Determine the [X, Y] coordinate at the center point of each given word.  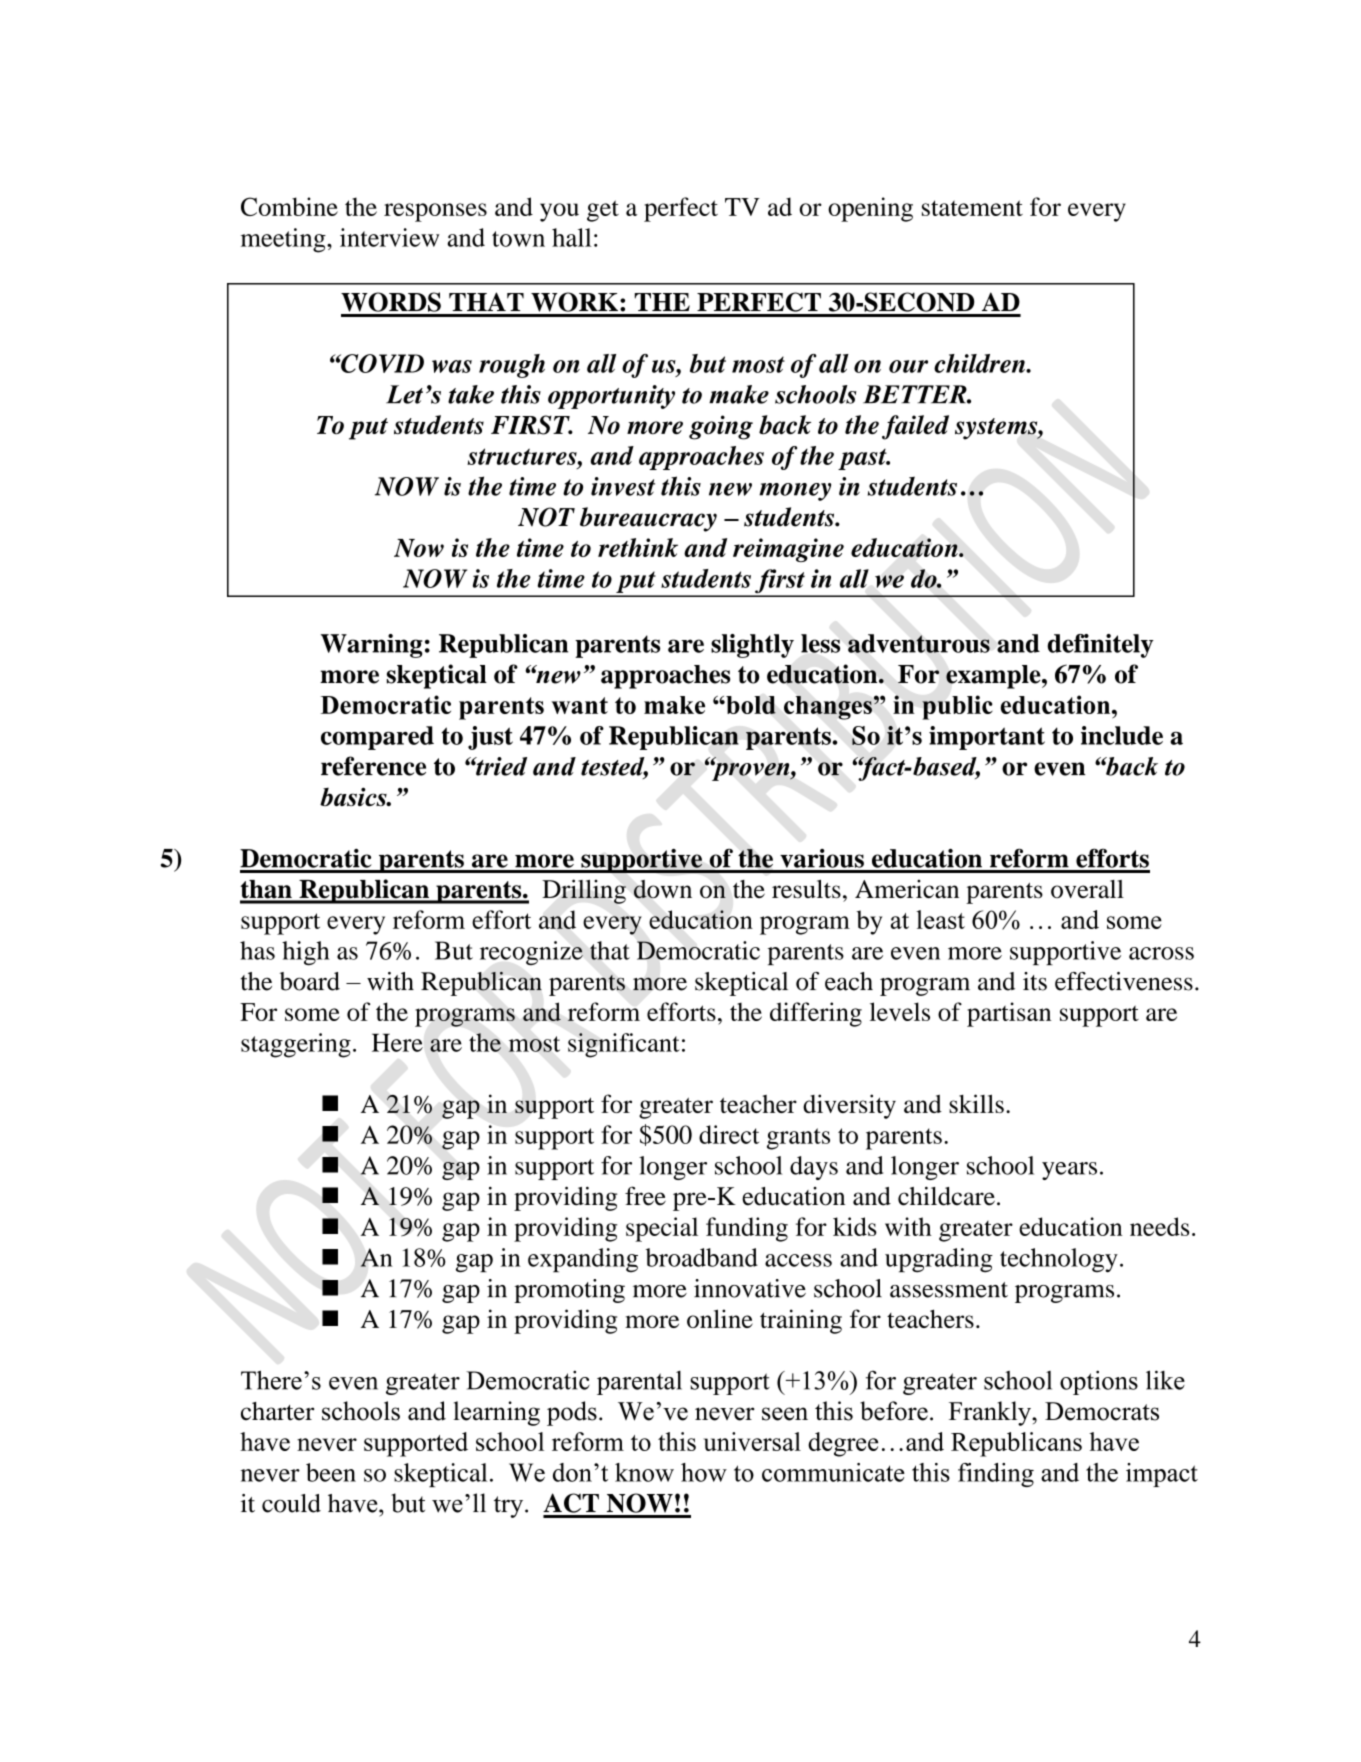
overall [1087, 889]
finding [996, 1475]
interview [389, 237]
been [331, 1472]
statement [972, 208]
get [603, 211]
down [663, 889]
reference [373, 766]
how [704, 1472]
